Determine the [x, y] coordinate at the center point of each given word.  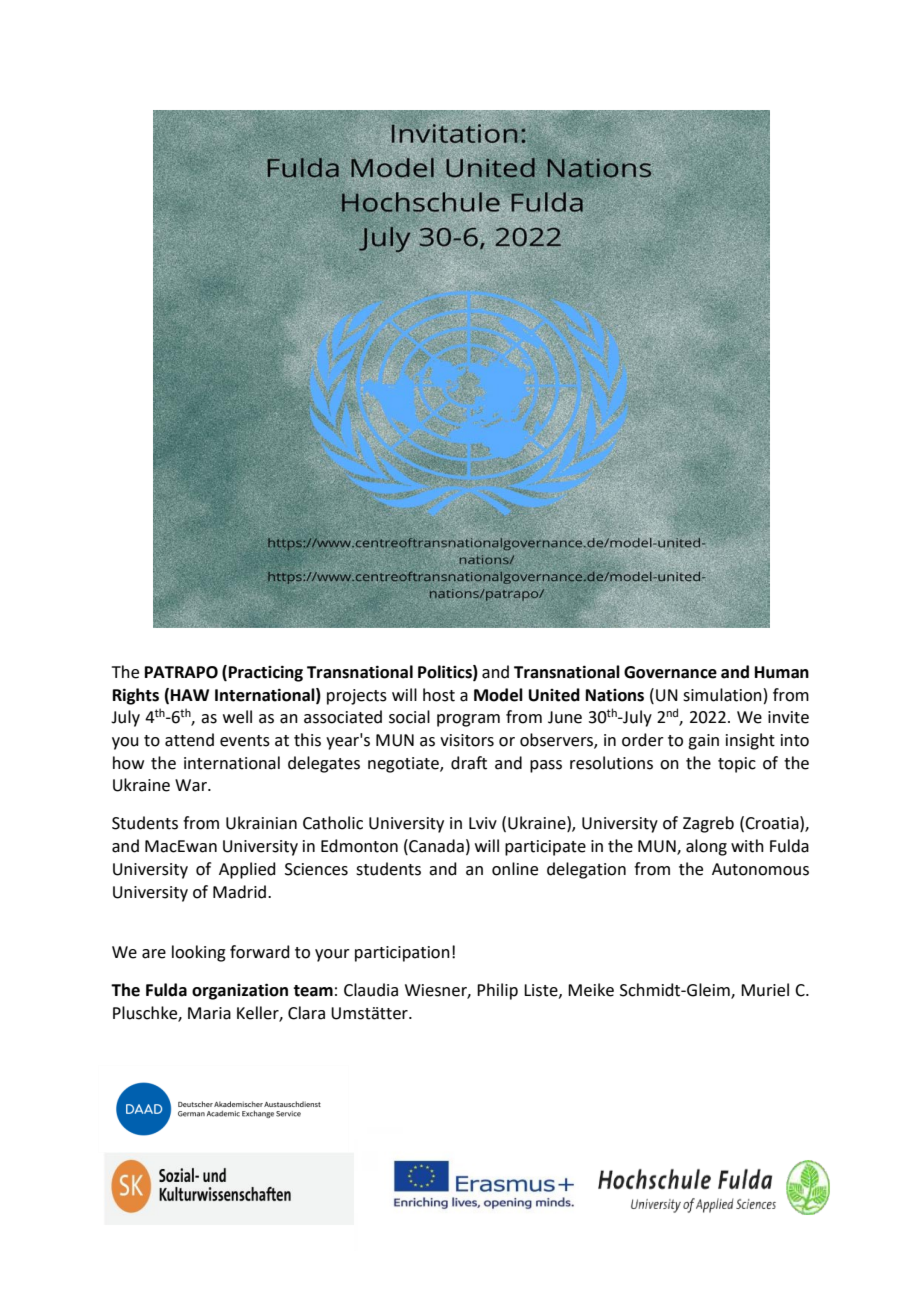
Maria [209, 1013]
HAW [190, 695]
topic [737, 765]
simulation [722, 695]
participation [402, 954]
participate [545, 848]
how [128, 763]
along [706, 847]
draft [469, 763]
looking [199, 953]
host [439, 695]
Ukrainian [261, 823]
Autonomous [760, 869]
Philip [497, 991]
